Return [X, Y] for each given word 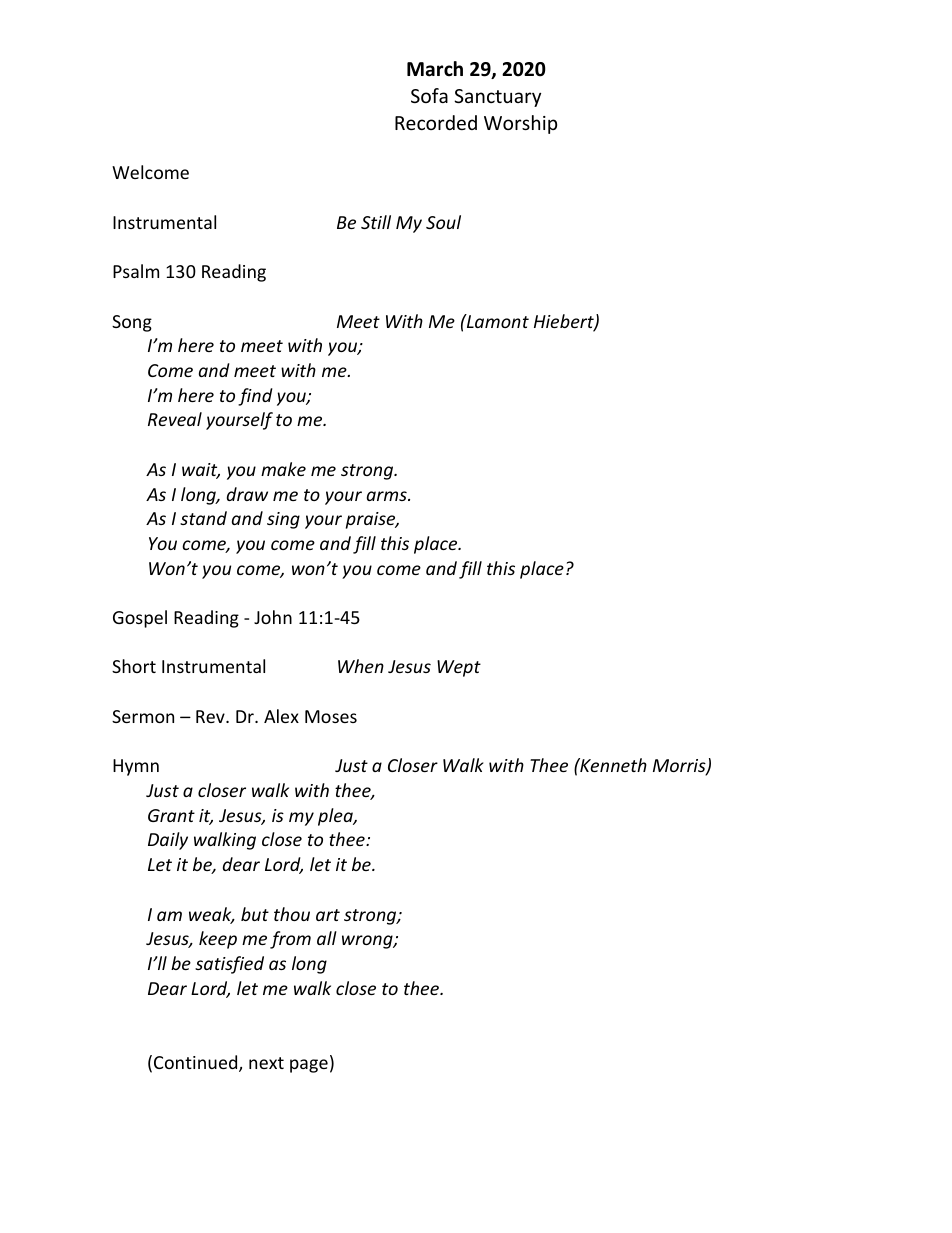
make [283, 469]
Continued [197, 1063]
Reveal [175, 419]
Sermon [143, 716]
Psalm [136, 271]
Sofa [429, 95]
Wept [459, 668]
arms [388, 496]
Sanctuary [497, 98]
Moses [331, 716]
